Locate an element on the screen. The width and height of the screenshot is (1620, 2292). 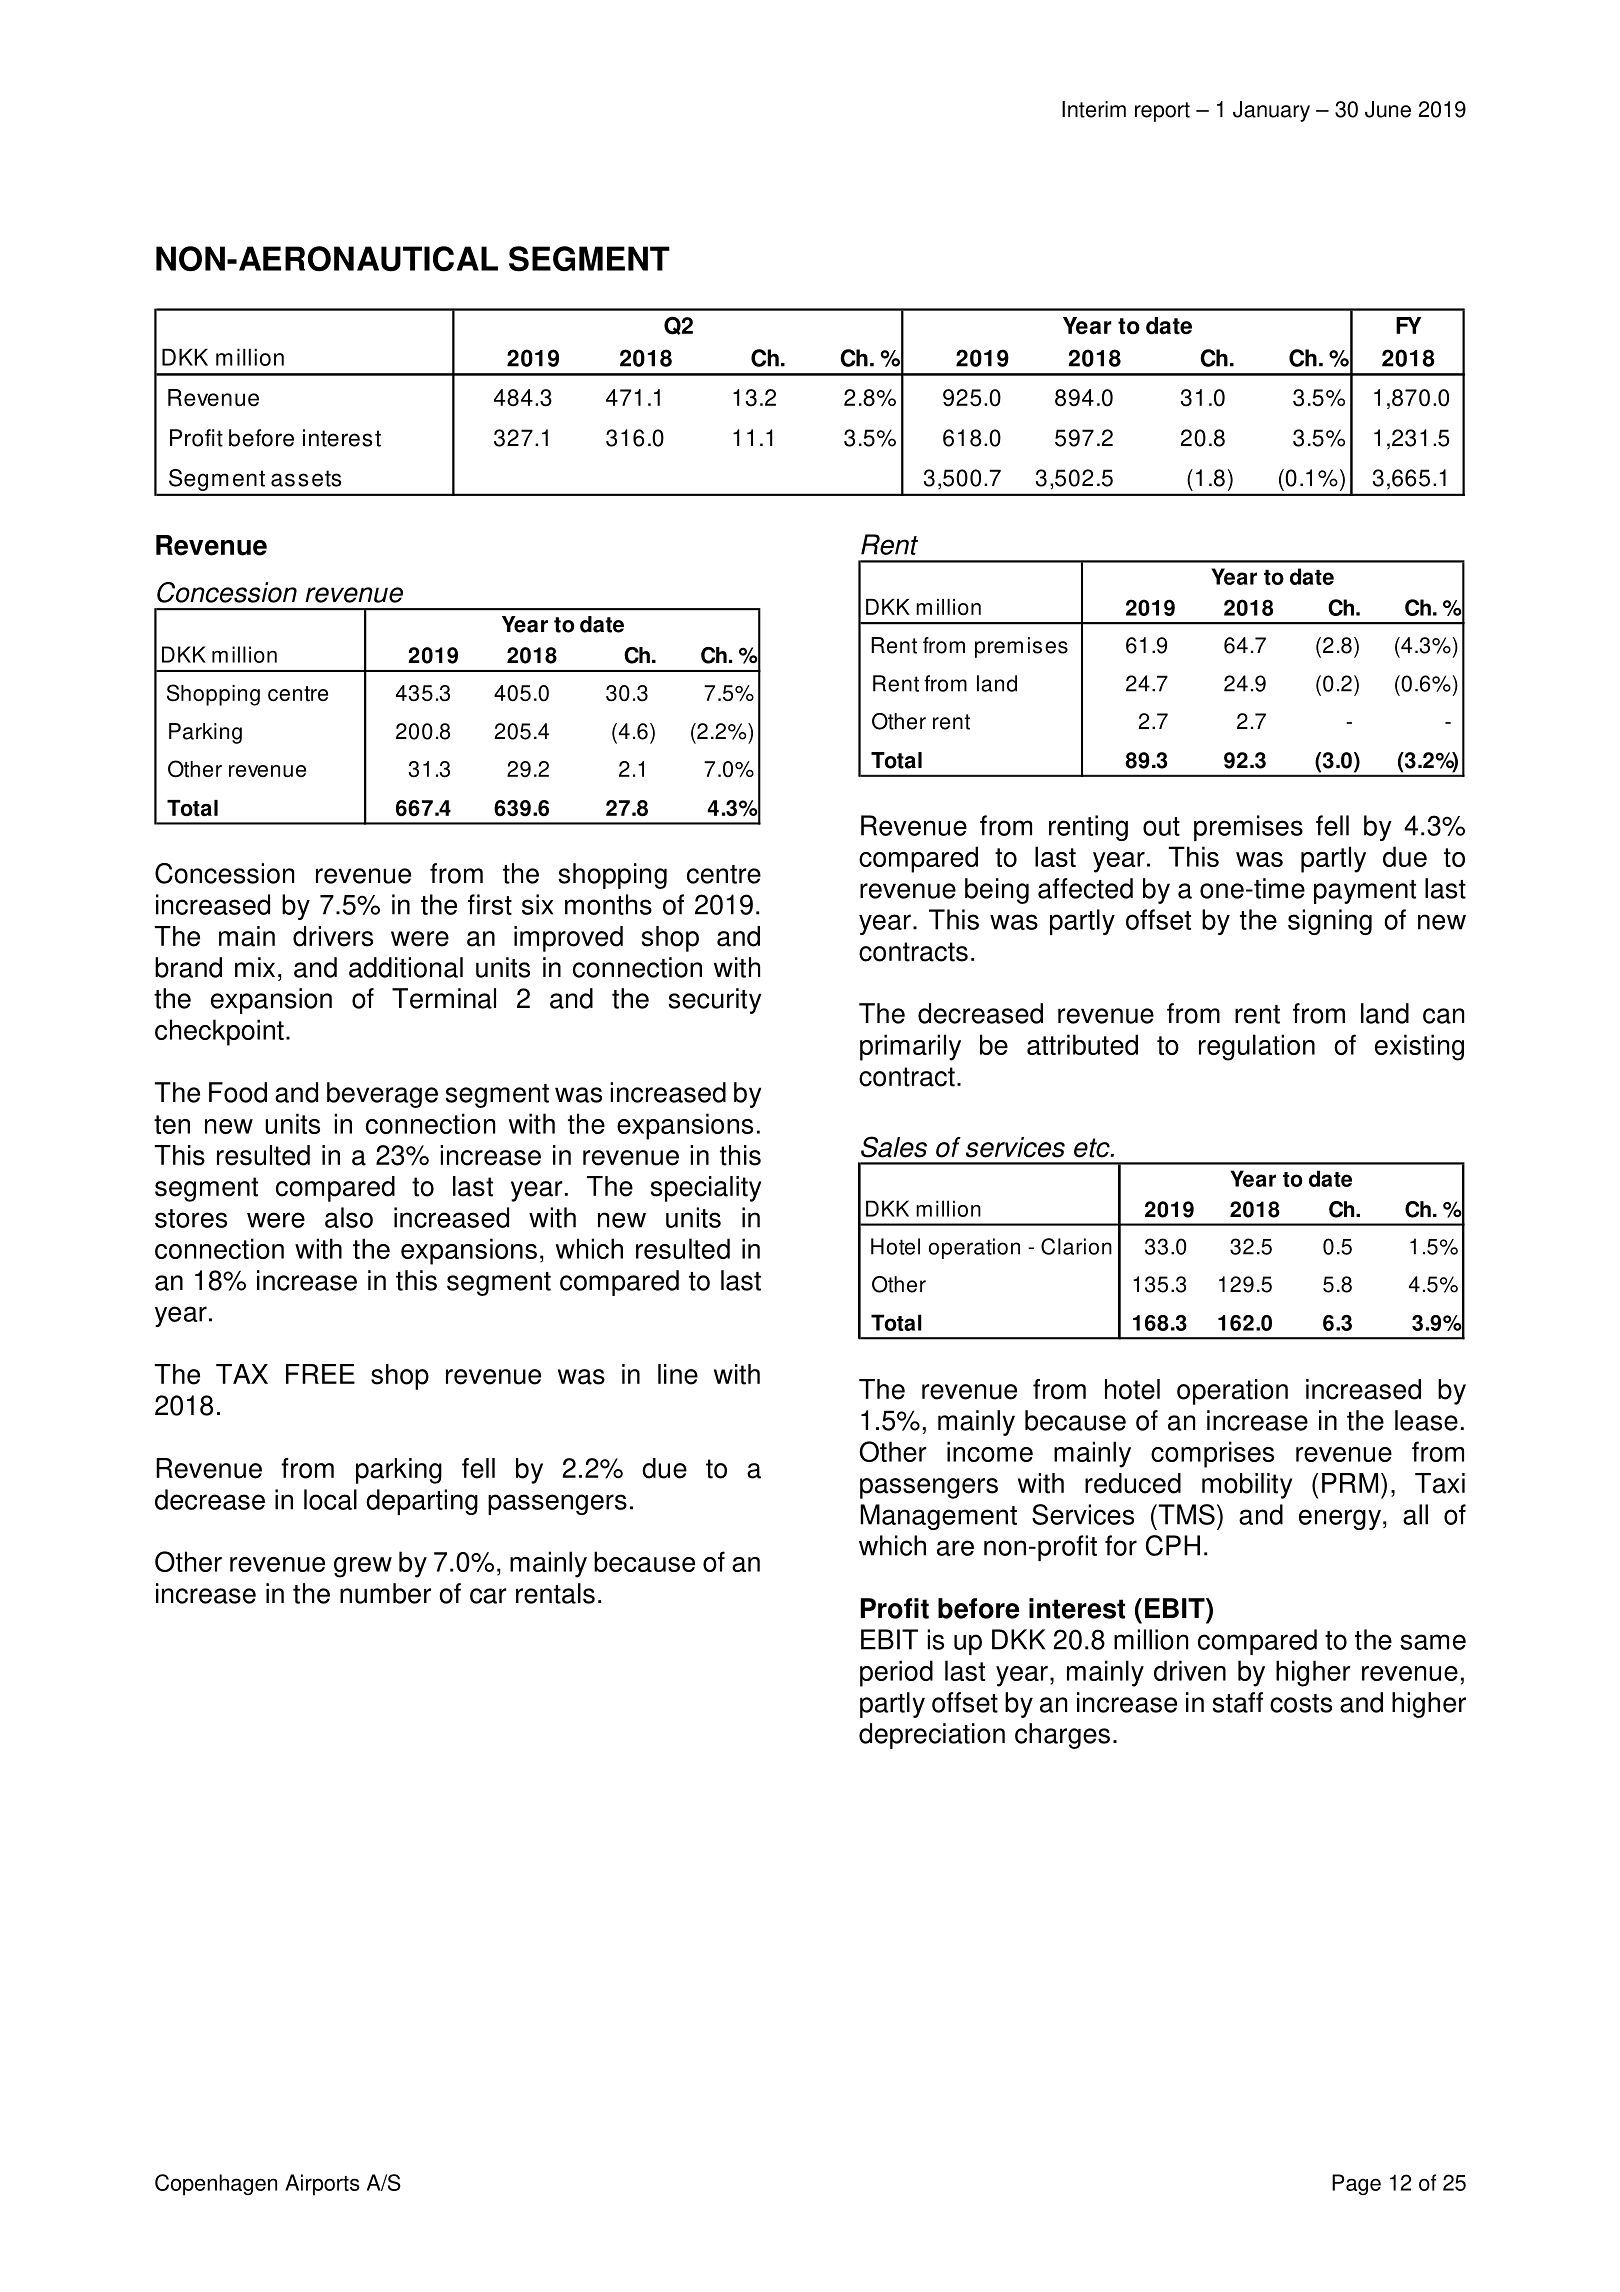
Airports is located at coordinates (322, 2185).
